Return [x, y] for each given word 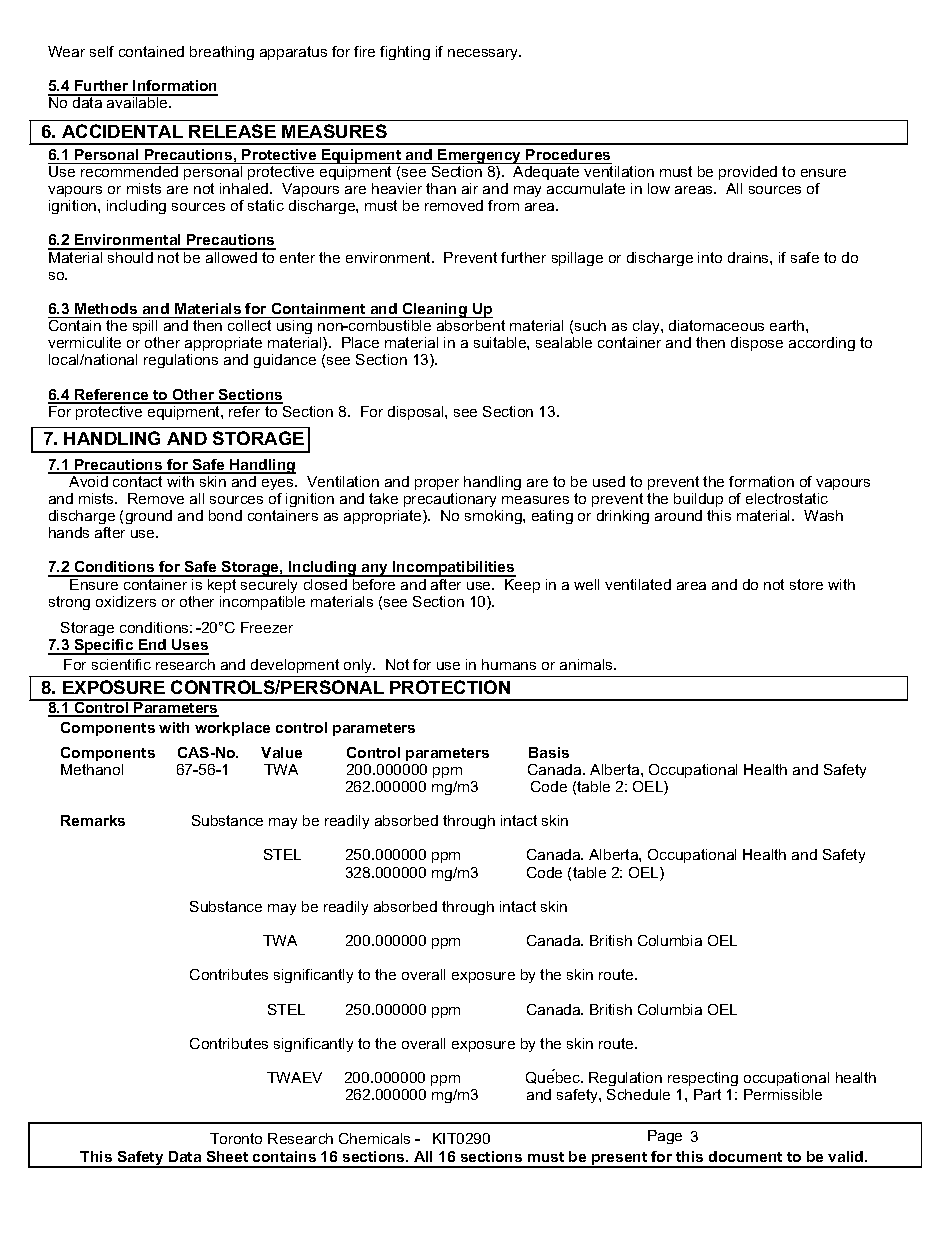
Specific [104, 647]
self [102, 51]
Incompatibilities [453, 569]
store [806, 584]
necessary [484, 54]
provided [748, 173]
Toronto [236, 1138]
